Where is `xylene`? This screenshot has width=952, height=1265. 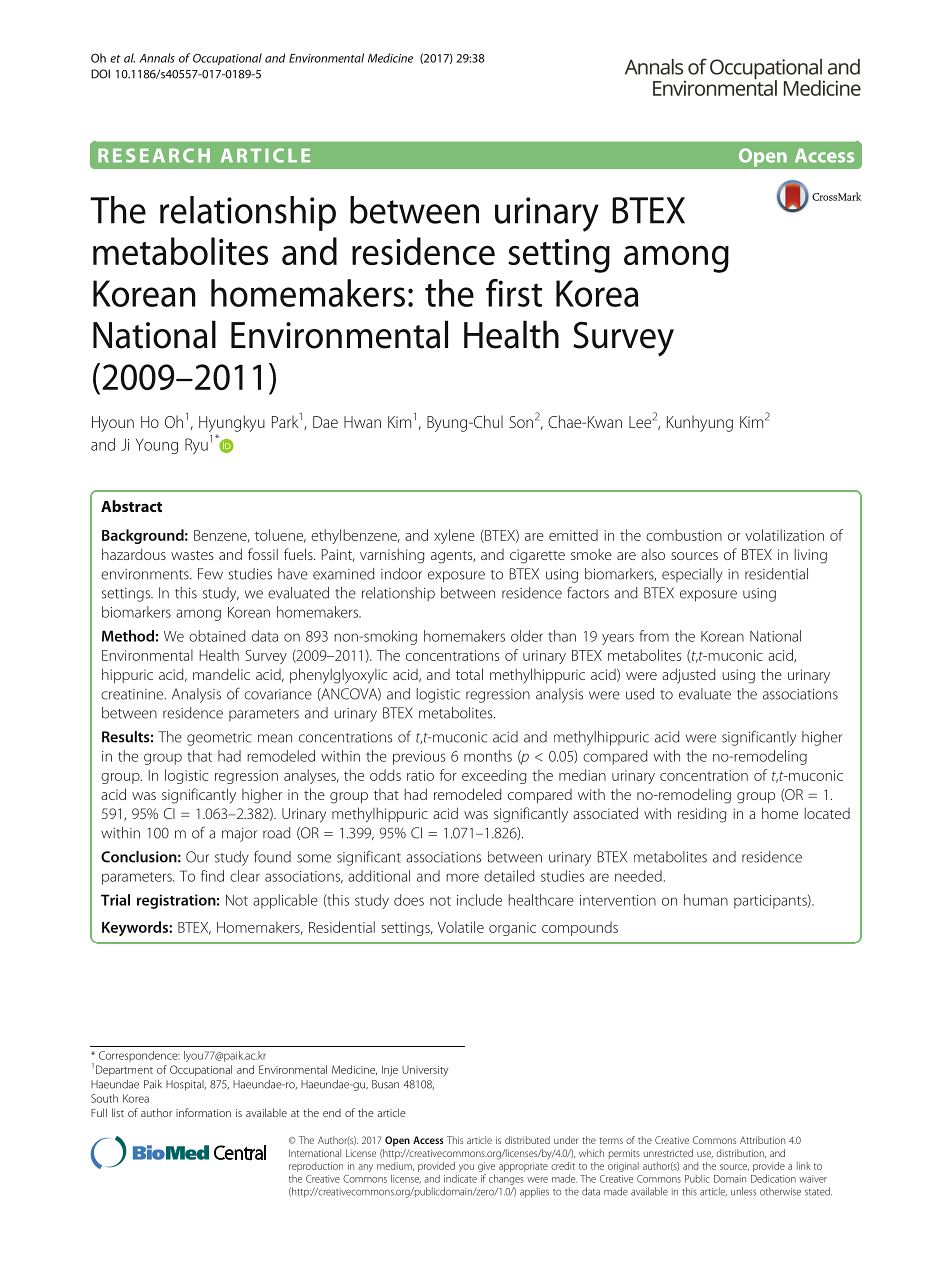
xylene is located at coordinates (454, 536).
